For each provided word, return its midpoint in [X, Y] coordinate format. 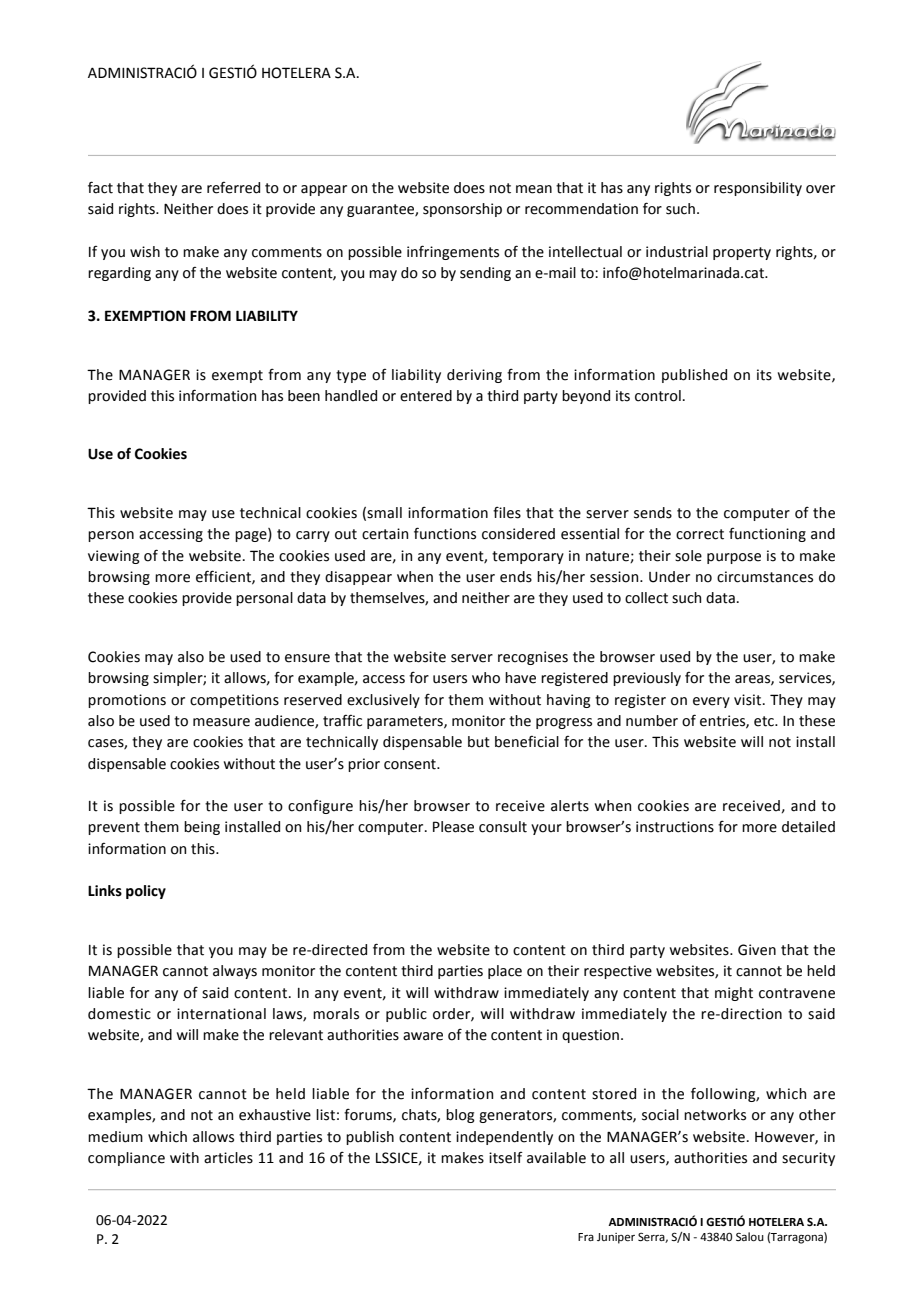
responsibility [758, 189]
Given [757, 950]
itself [506, 1158]
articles [228, 1158]
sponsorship [462, 210]
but [479, 742]
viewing [114, 557]
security [808, 1159]
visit [749, 700]
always [235, 972]
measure [221, 722]
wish [145, 252]
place [505, 972]
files [507, 512]
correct [700, 534]
